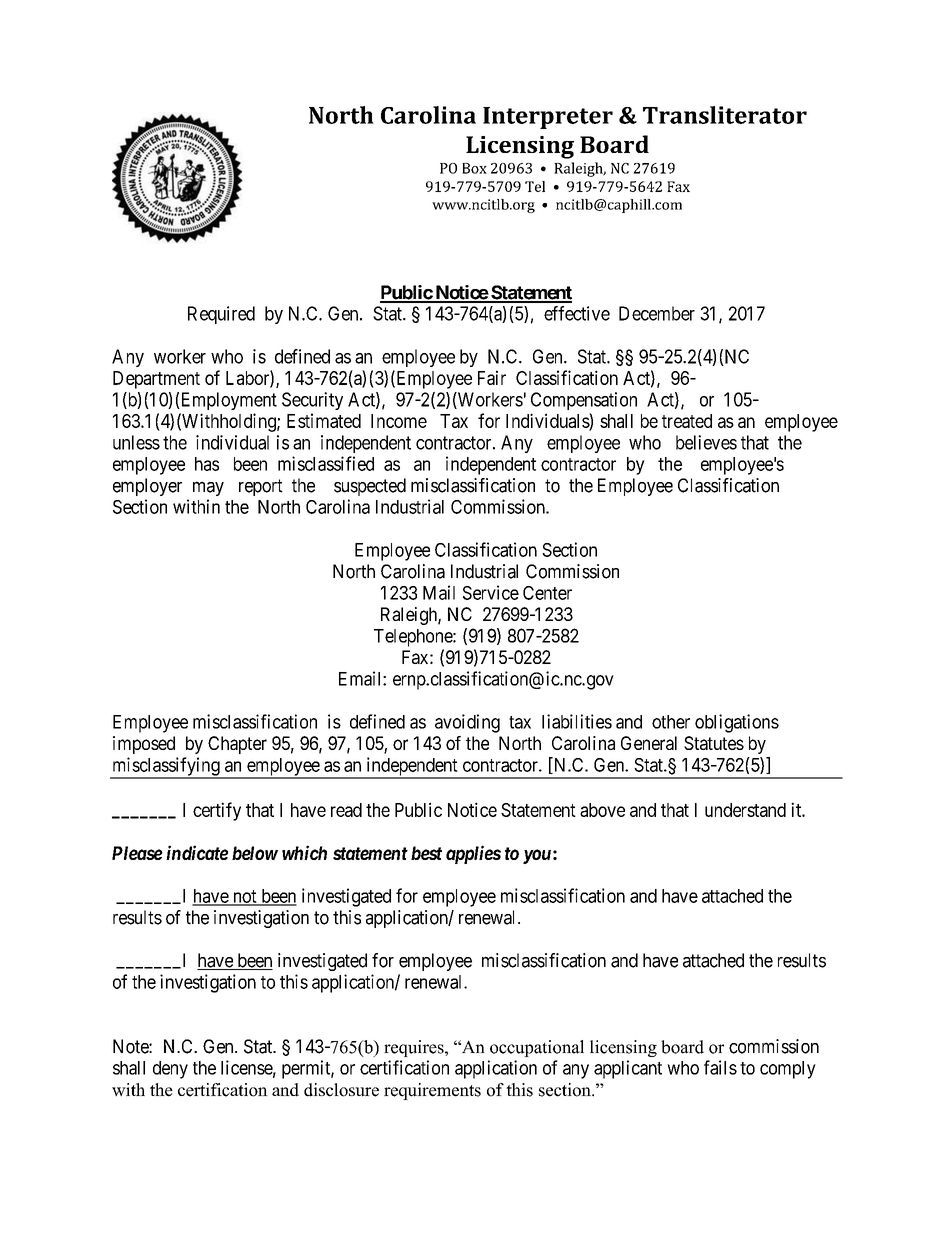  What do you see at coordinates (221, 315) in the page?
I see `Required` at bounding box center [221, 315].
